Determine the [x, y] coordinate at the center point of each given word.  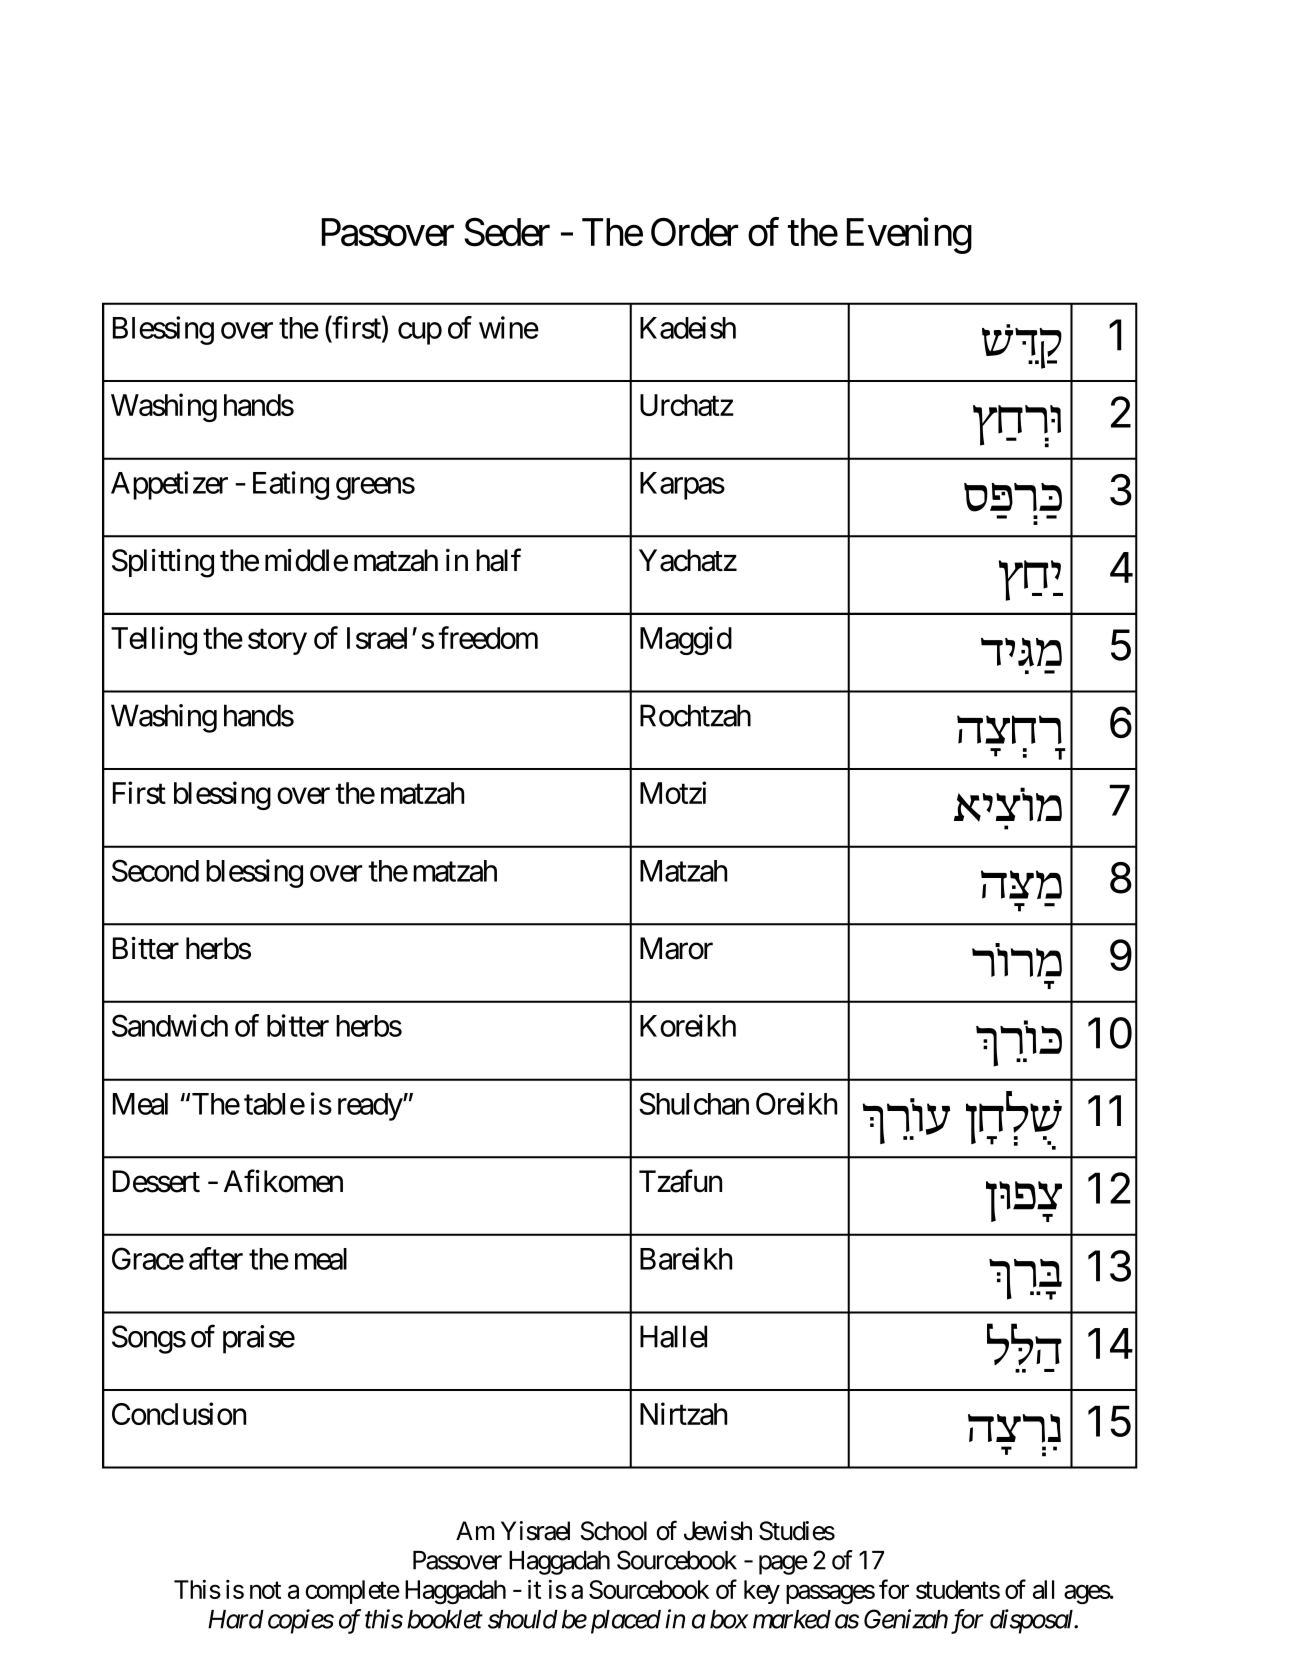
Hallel [673, 1336]
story [277, 642]
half [498, 560]
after [216, 1258]
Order [694, 232]
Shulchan [694, 1103]
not [265, 1590]
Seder [507, 232]
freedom [488, 637]
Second [155, 870]
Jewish [718, 1531]
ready [371, 1107]
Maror [676, 948]
